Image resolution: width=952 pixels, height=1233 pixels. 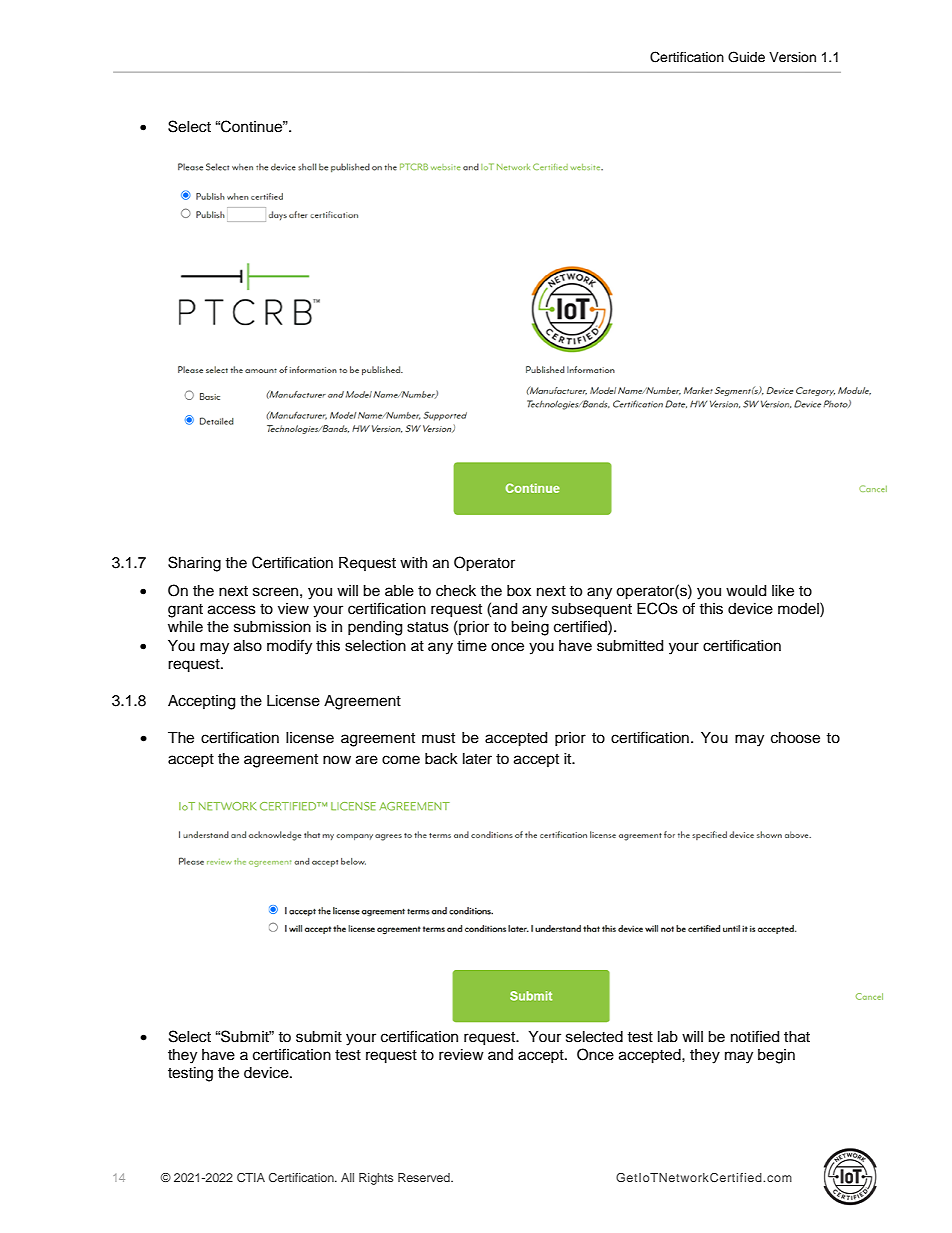 What do you see at coordinates (795, 738) in the image?
I see `choose` at bounding box center [795, 738].
